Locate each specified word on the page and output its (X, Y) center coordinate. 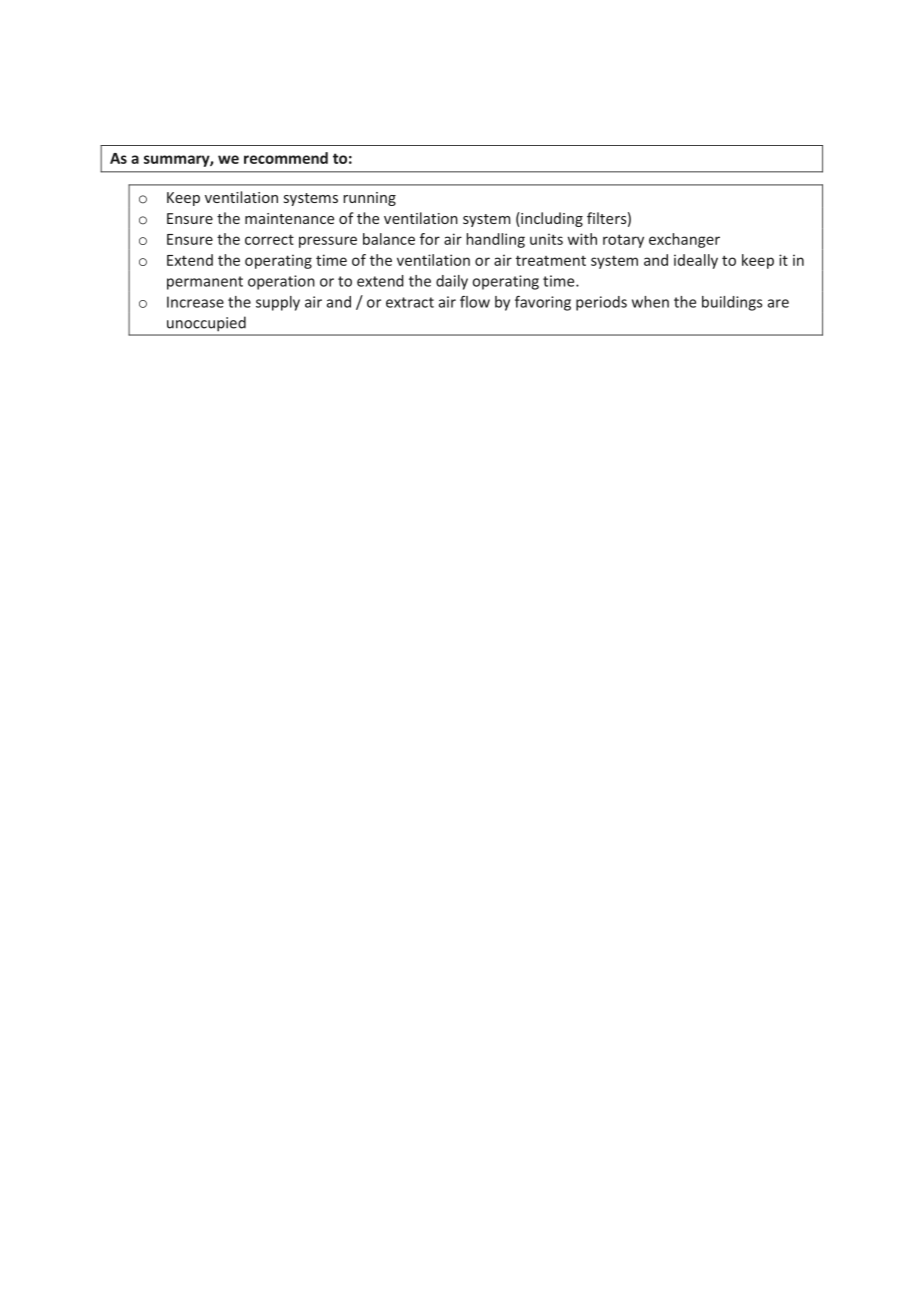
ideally (696, 261)
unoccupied (206, 324)
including (551, 219)
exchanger (684, 240)
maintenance (289, 218)
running (369, 199)
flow (475, 302)
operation (281, 282)
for (430, 239)
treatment (551, 260)
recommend (286, 158)
